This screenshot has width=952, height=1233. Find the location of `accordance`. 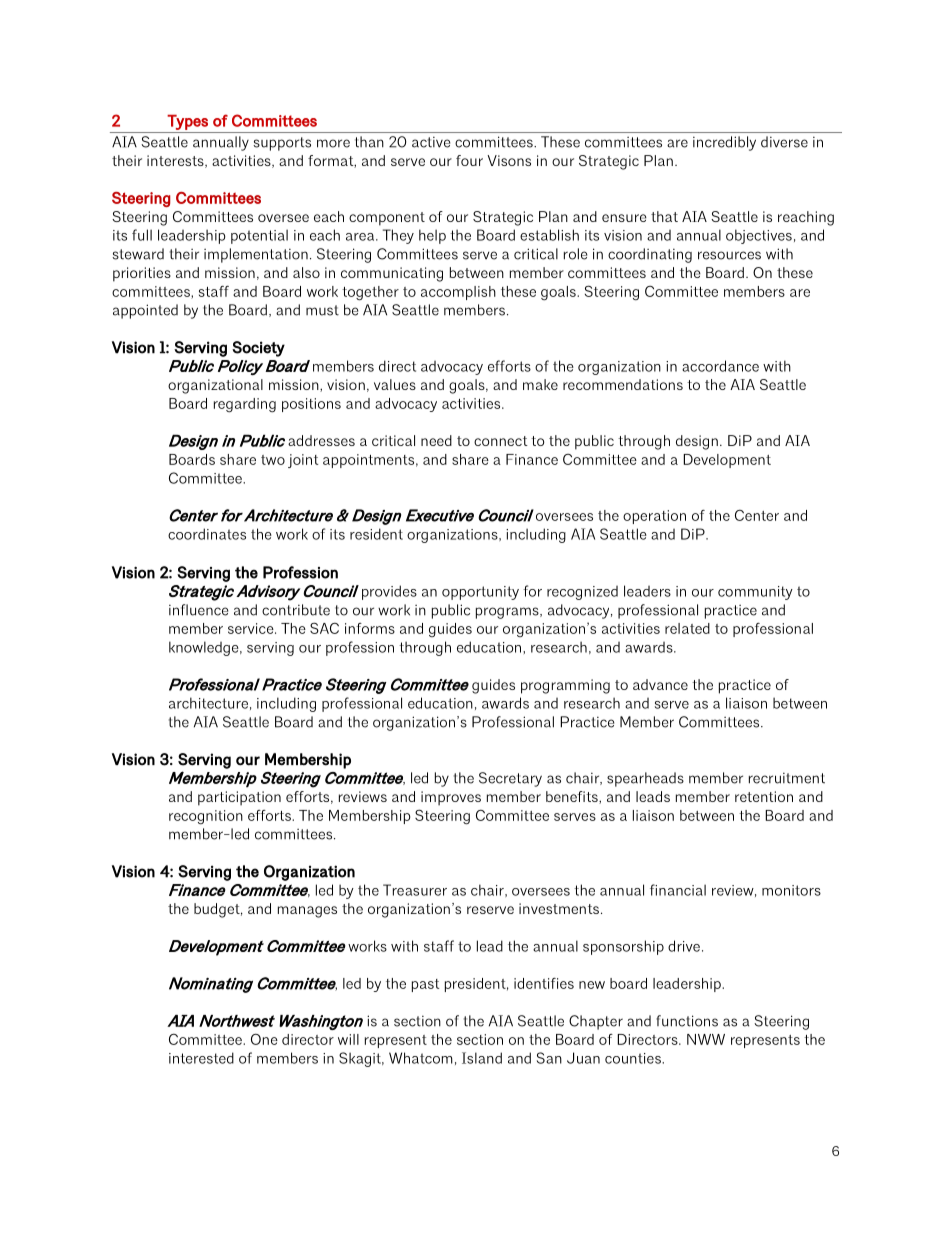

accordance is located at coordinates (720, 366).
